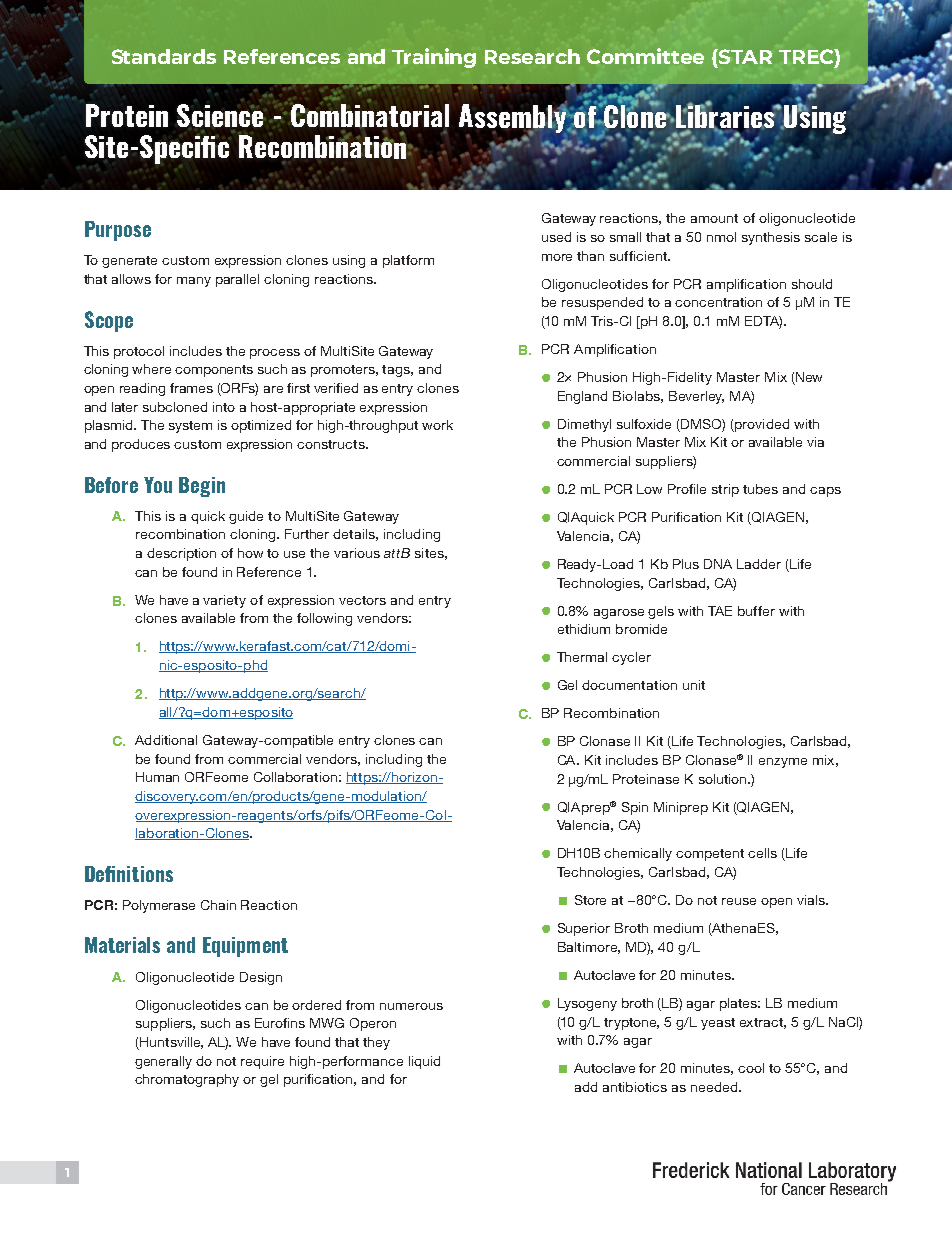  I want to click on liquid, so click(424, 1062).
